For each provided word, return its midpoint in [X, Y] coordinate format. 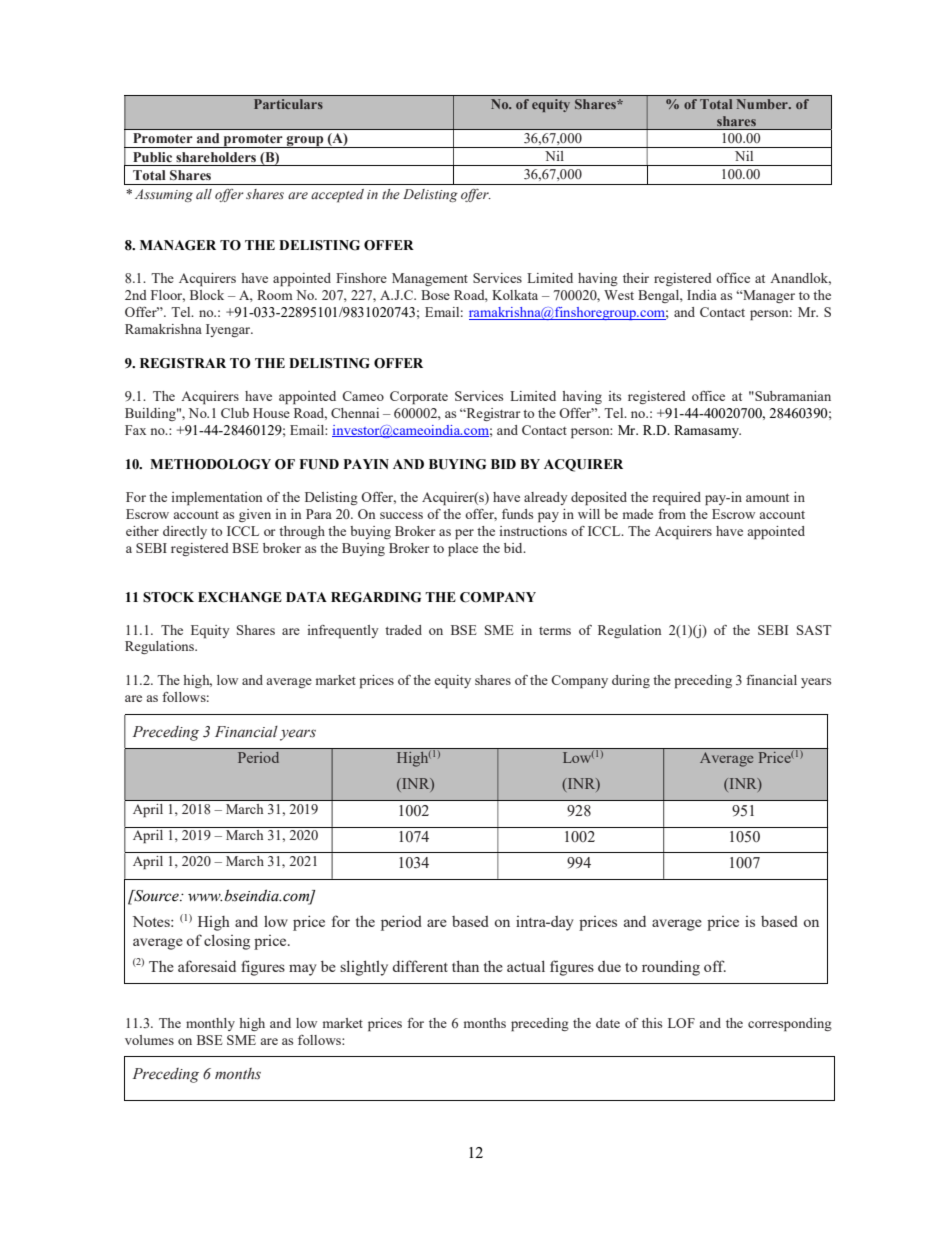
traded [403, 630]
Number [763, 104]
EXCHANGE [240, 597]
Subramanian [792, 396]
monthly [210, 1024]
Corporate [419, 398]
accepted [337, 196]
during [631, 681]
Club [235, 413]
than [465, 966]
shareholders [216, 157]
